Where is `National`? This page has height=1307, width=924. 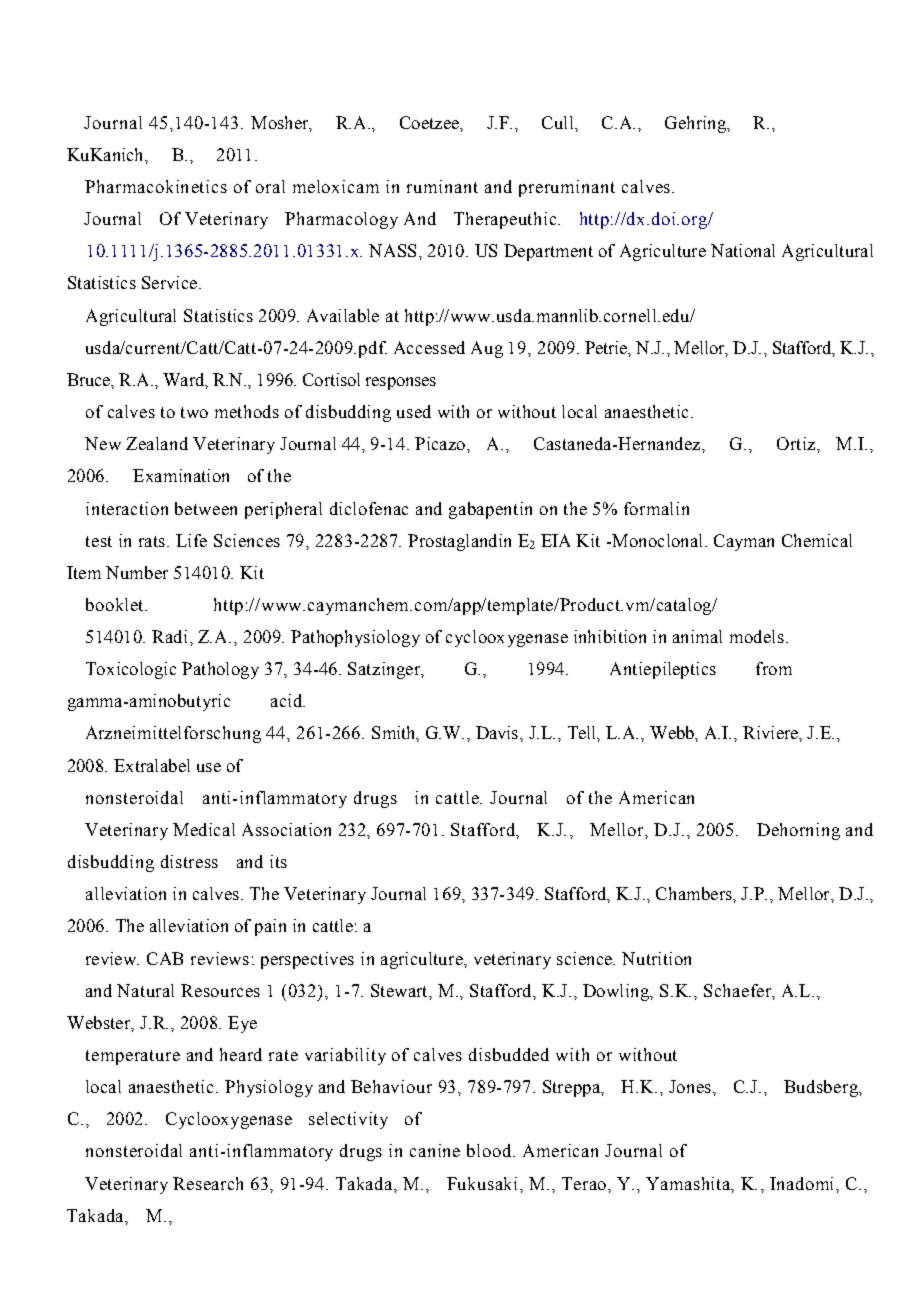
National is located at coordinates (743, 250).
